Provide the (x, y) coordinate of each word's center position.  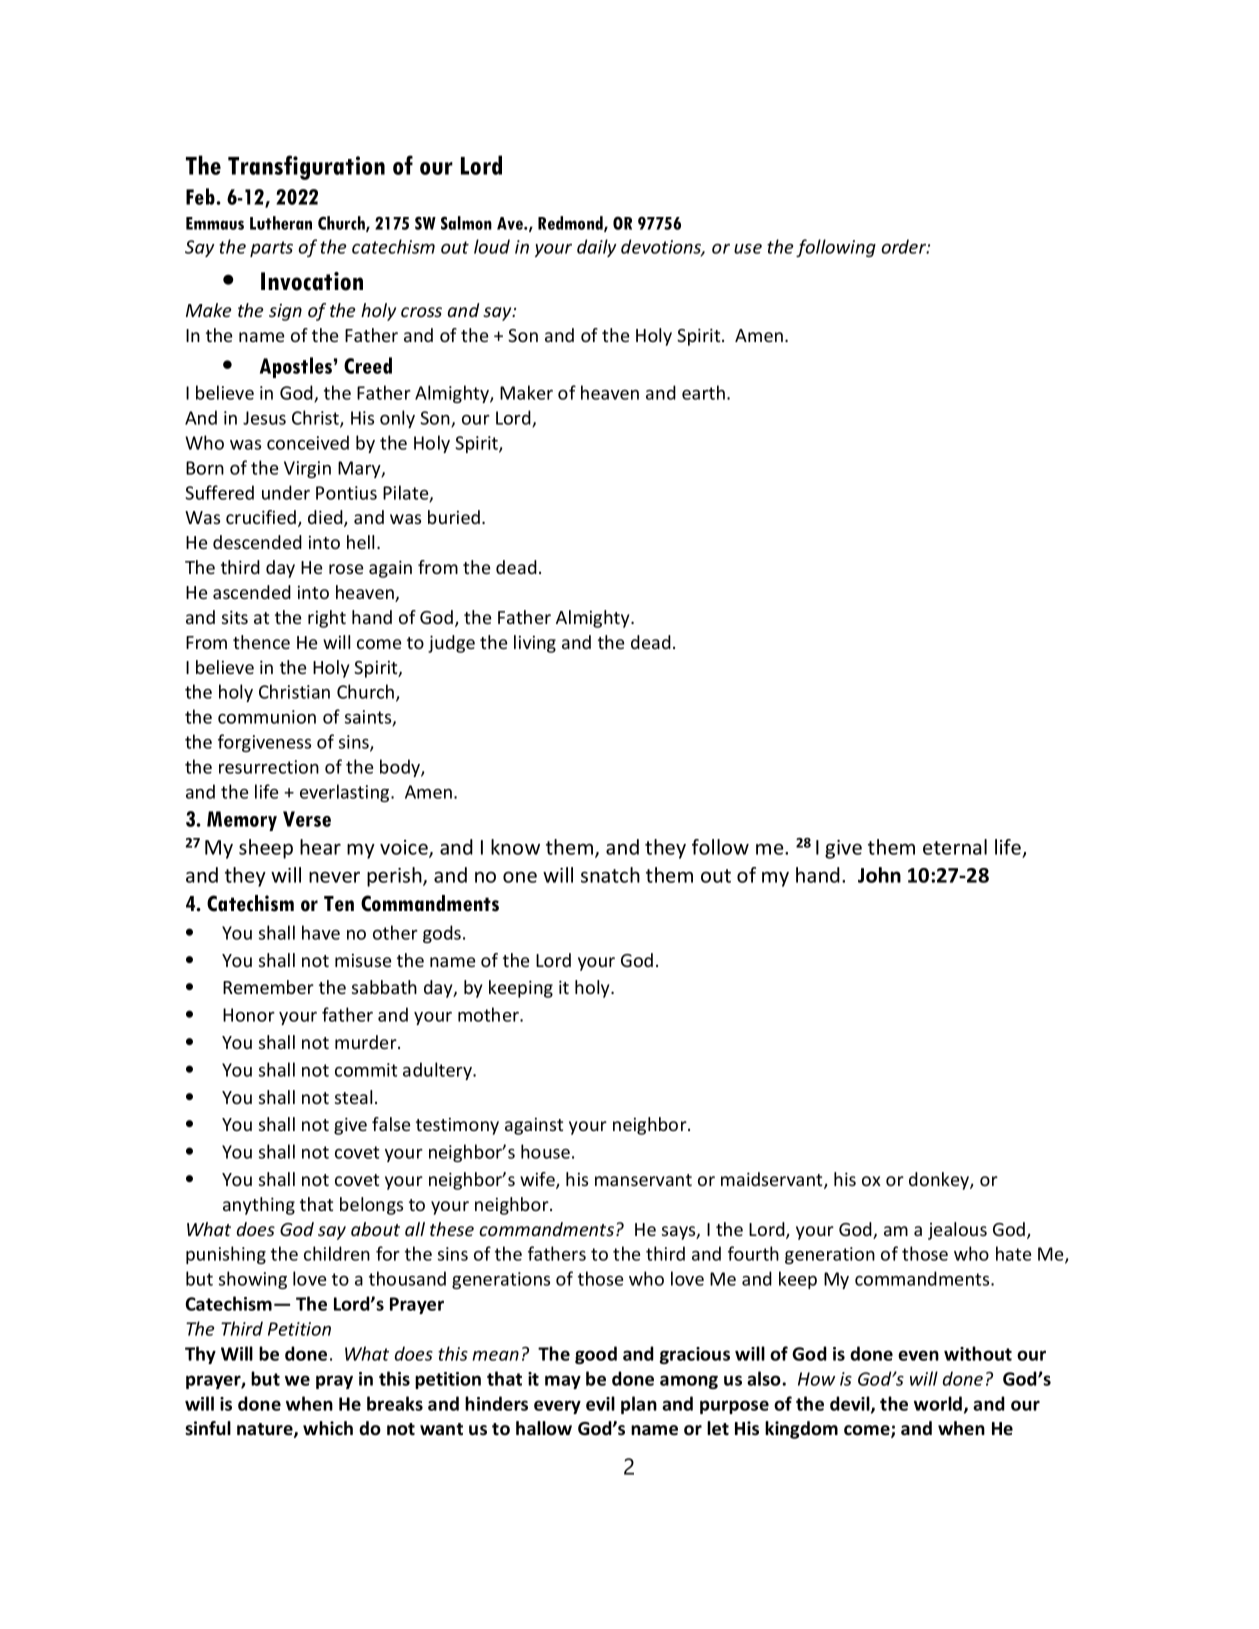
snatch (610, 875)
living (535, 644)
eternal (955, 847)
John (879, 875)
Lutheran (281, 223)
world (939, 1404)
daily (597, 248)
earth (703, 392)
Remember (268, 987)
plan (639, 1405)
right (327, 619)
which (328, 1428)
